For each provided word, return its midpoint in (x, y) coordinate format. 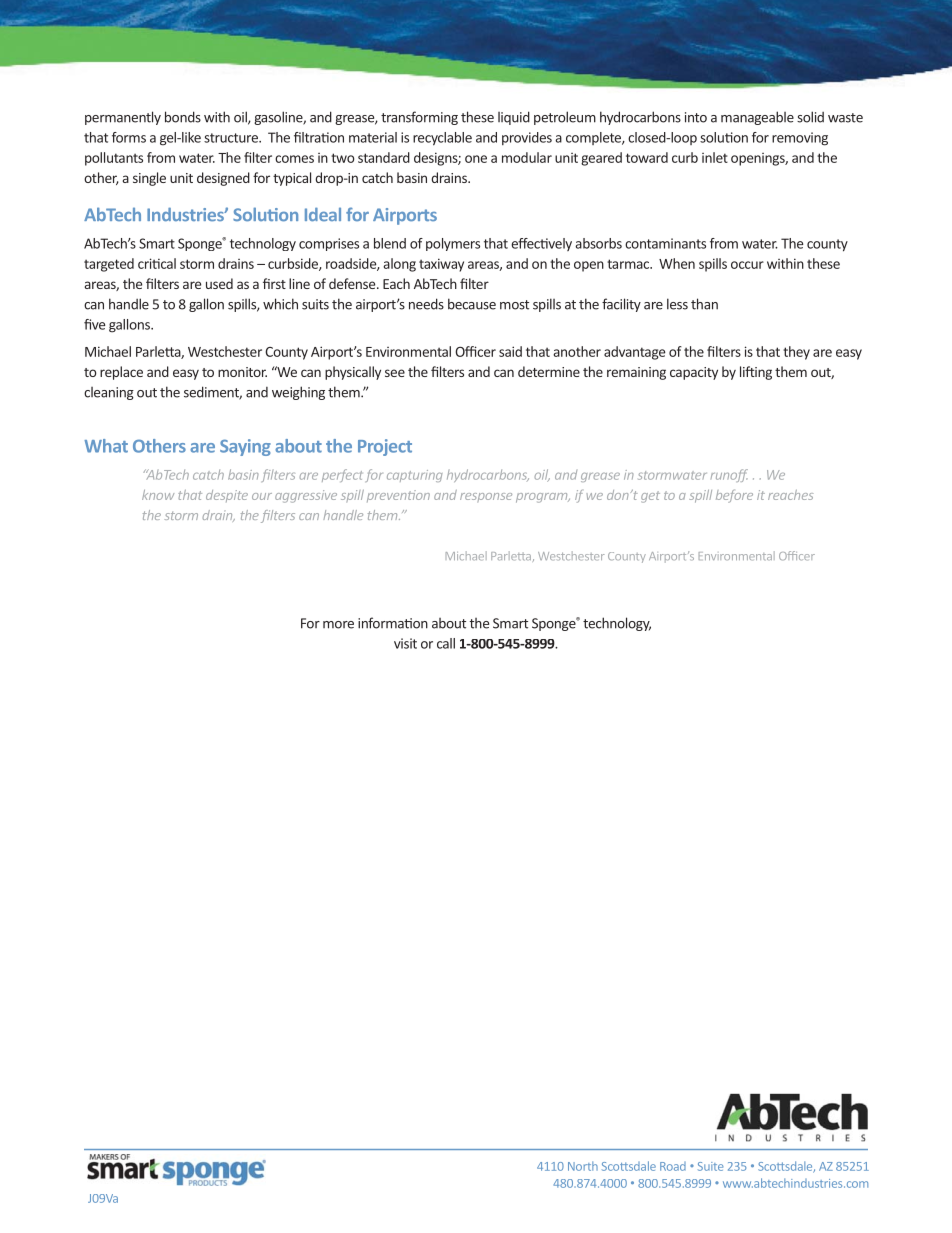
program (543, 498)
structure (232, 138)
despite (227, 496)
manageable (757, 118)
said (510, 351)
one (476, 159)
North (583, 1166)
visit (405, 643)
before (734, 496)
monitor (242, 372)
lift (747, 371)
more (338, 625)
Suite (711, 1166)
